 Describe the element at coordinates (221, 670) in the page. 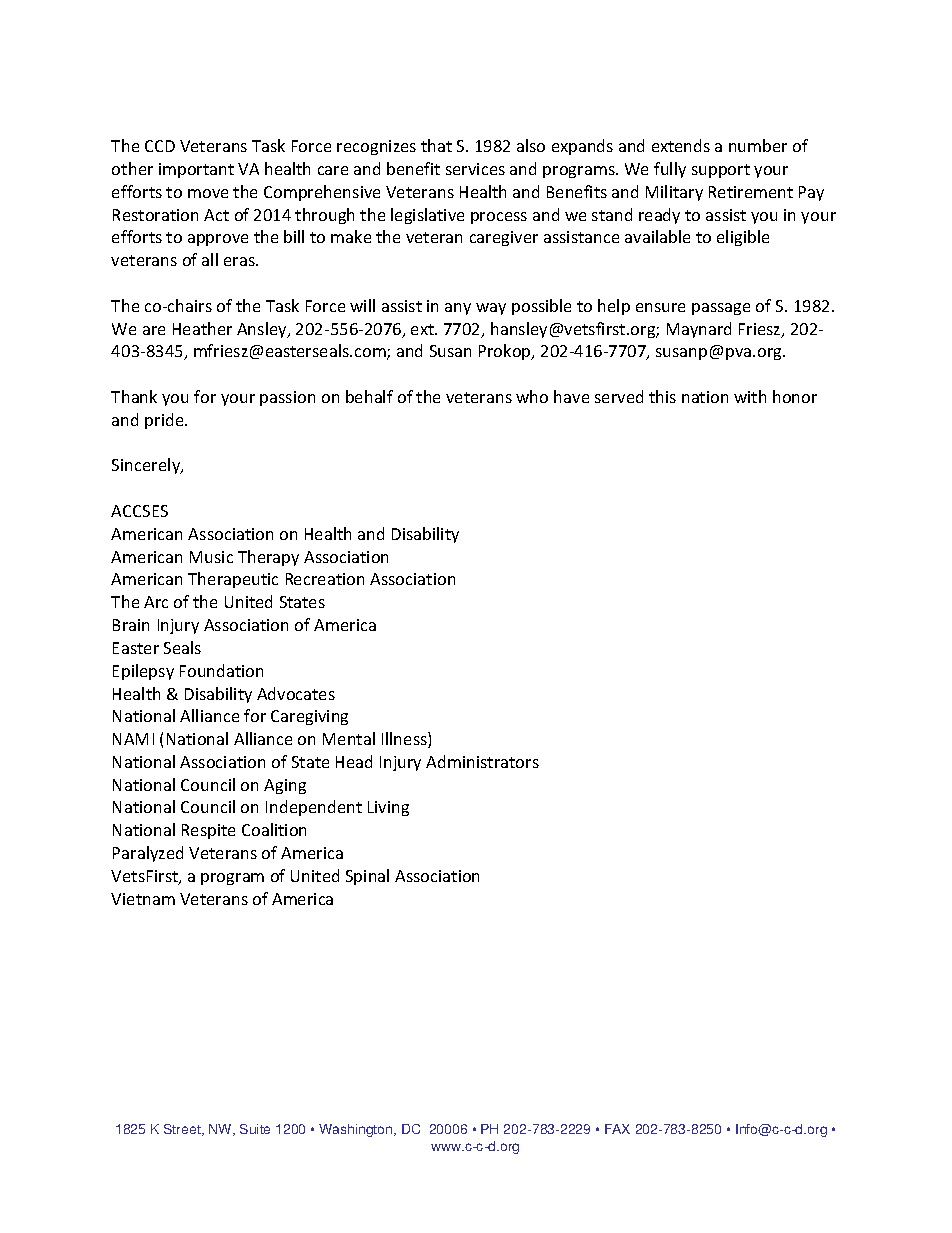

I see `Foundation` at that location.
